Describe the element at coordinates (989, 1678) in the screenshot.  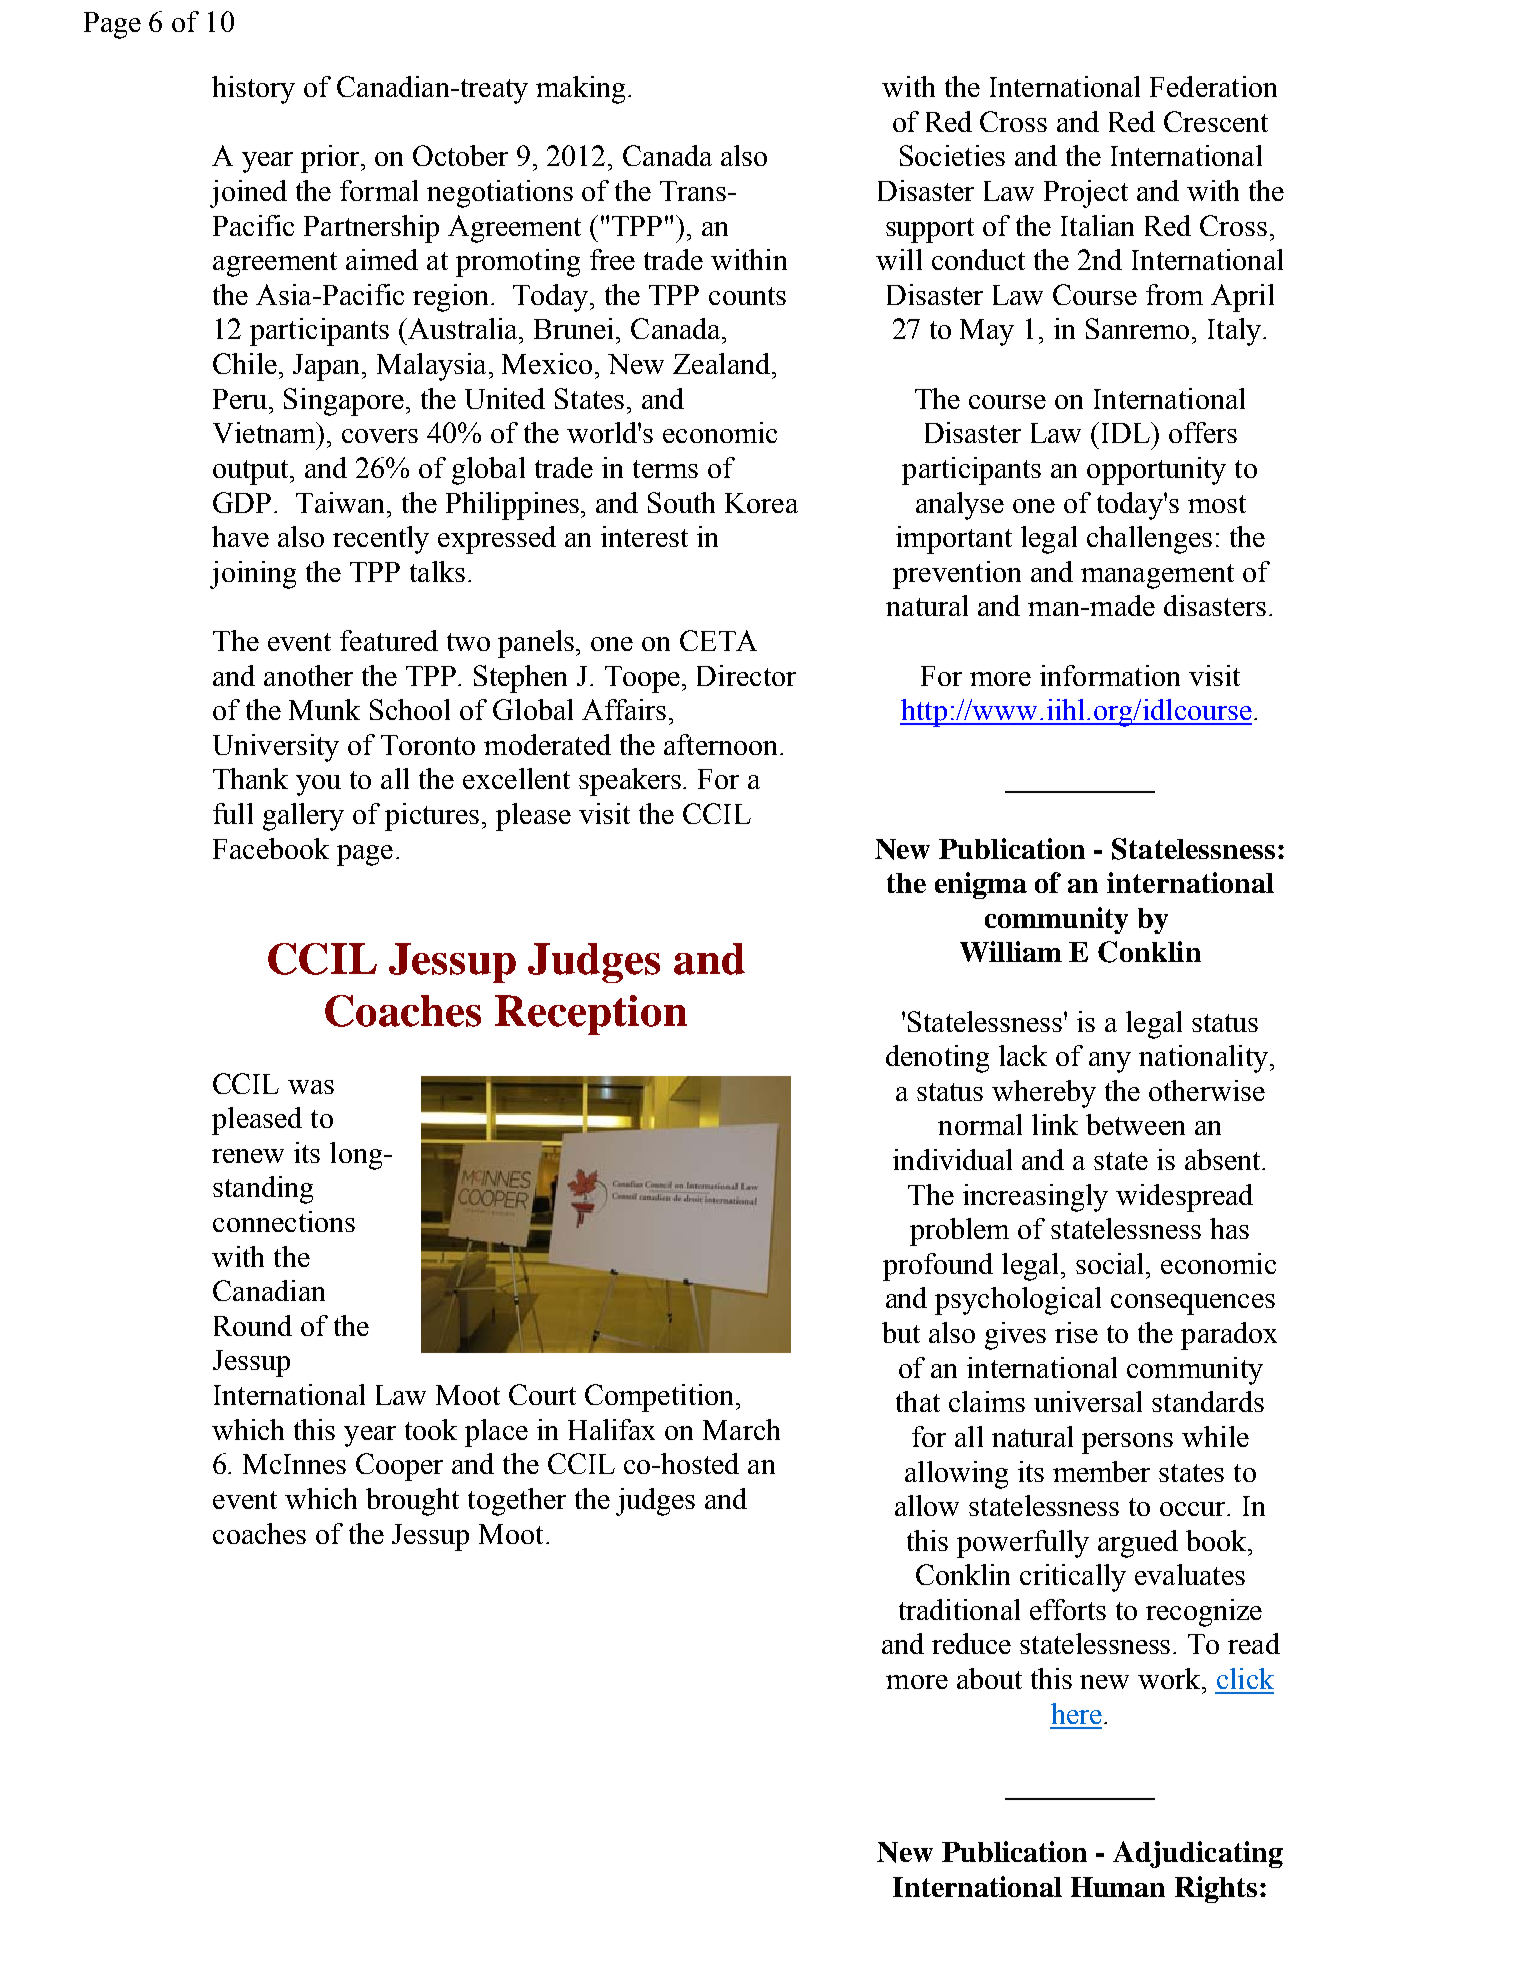
I see `about` at that location.
